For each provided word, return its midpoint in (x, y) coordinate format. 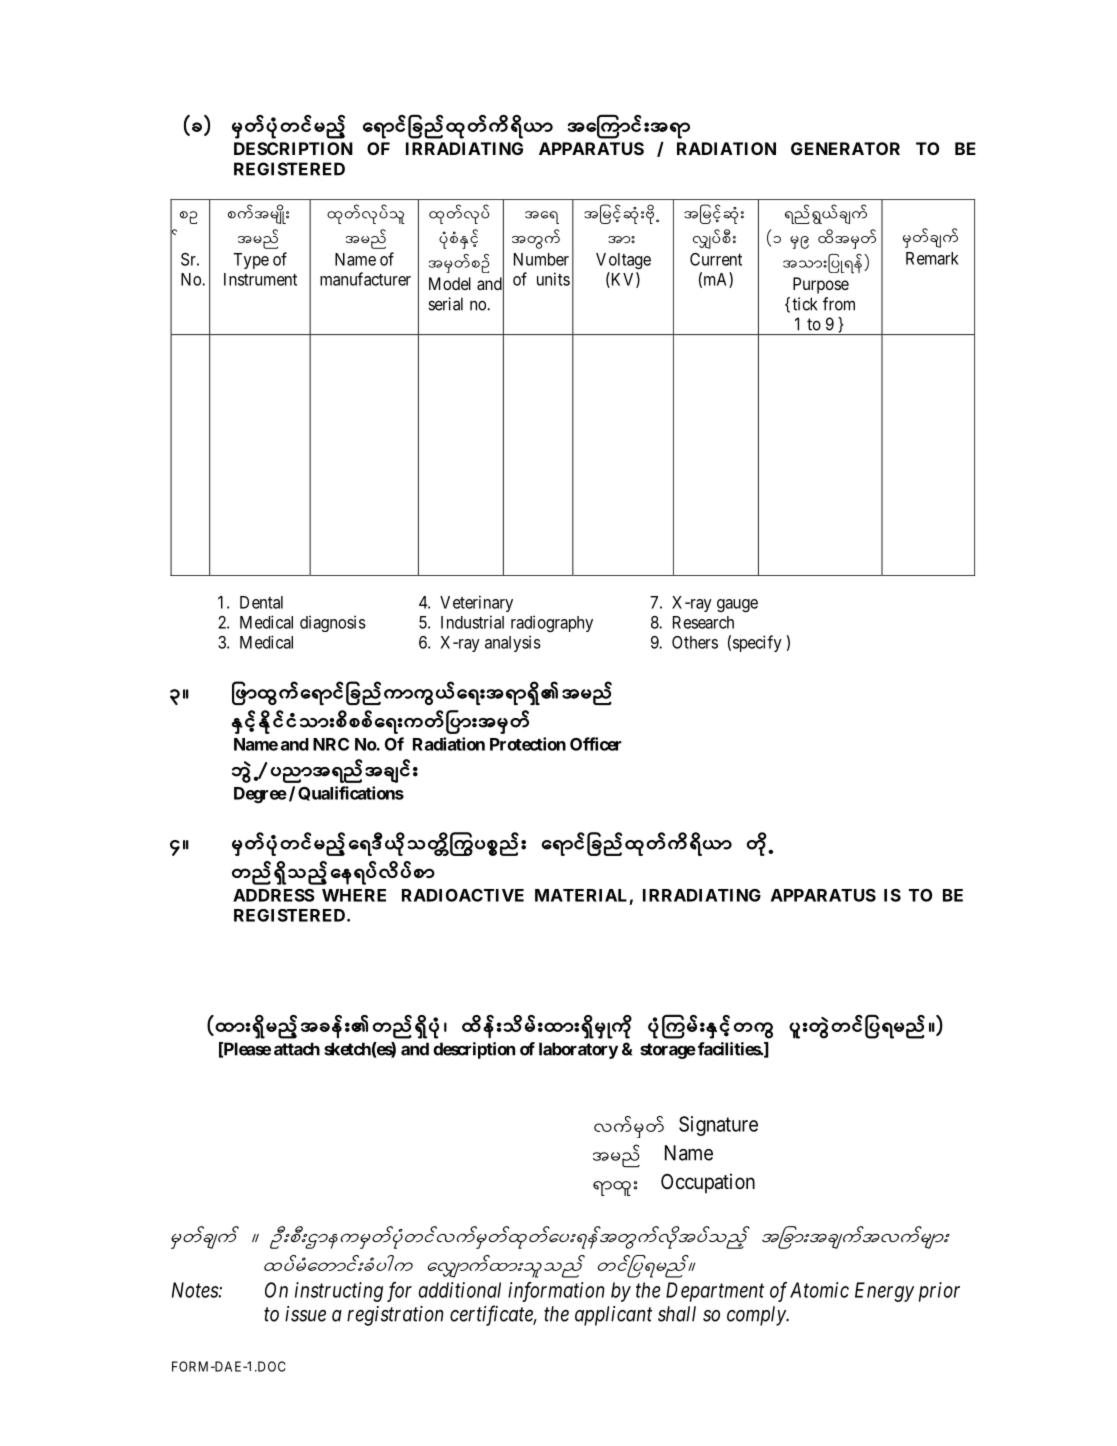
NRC (331, 744)
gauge (737, 605)
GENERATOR (845, 148)
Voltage (623, 261)
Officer (595, 744)
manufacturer (365, 279)
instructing (339, 1292)
